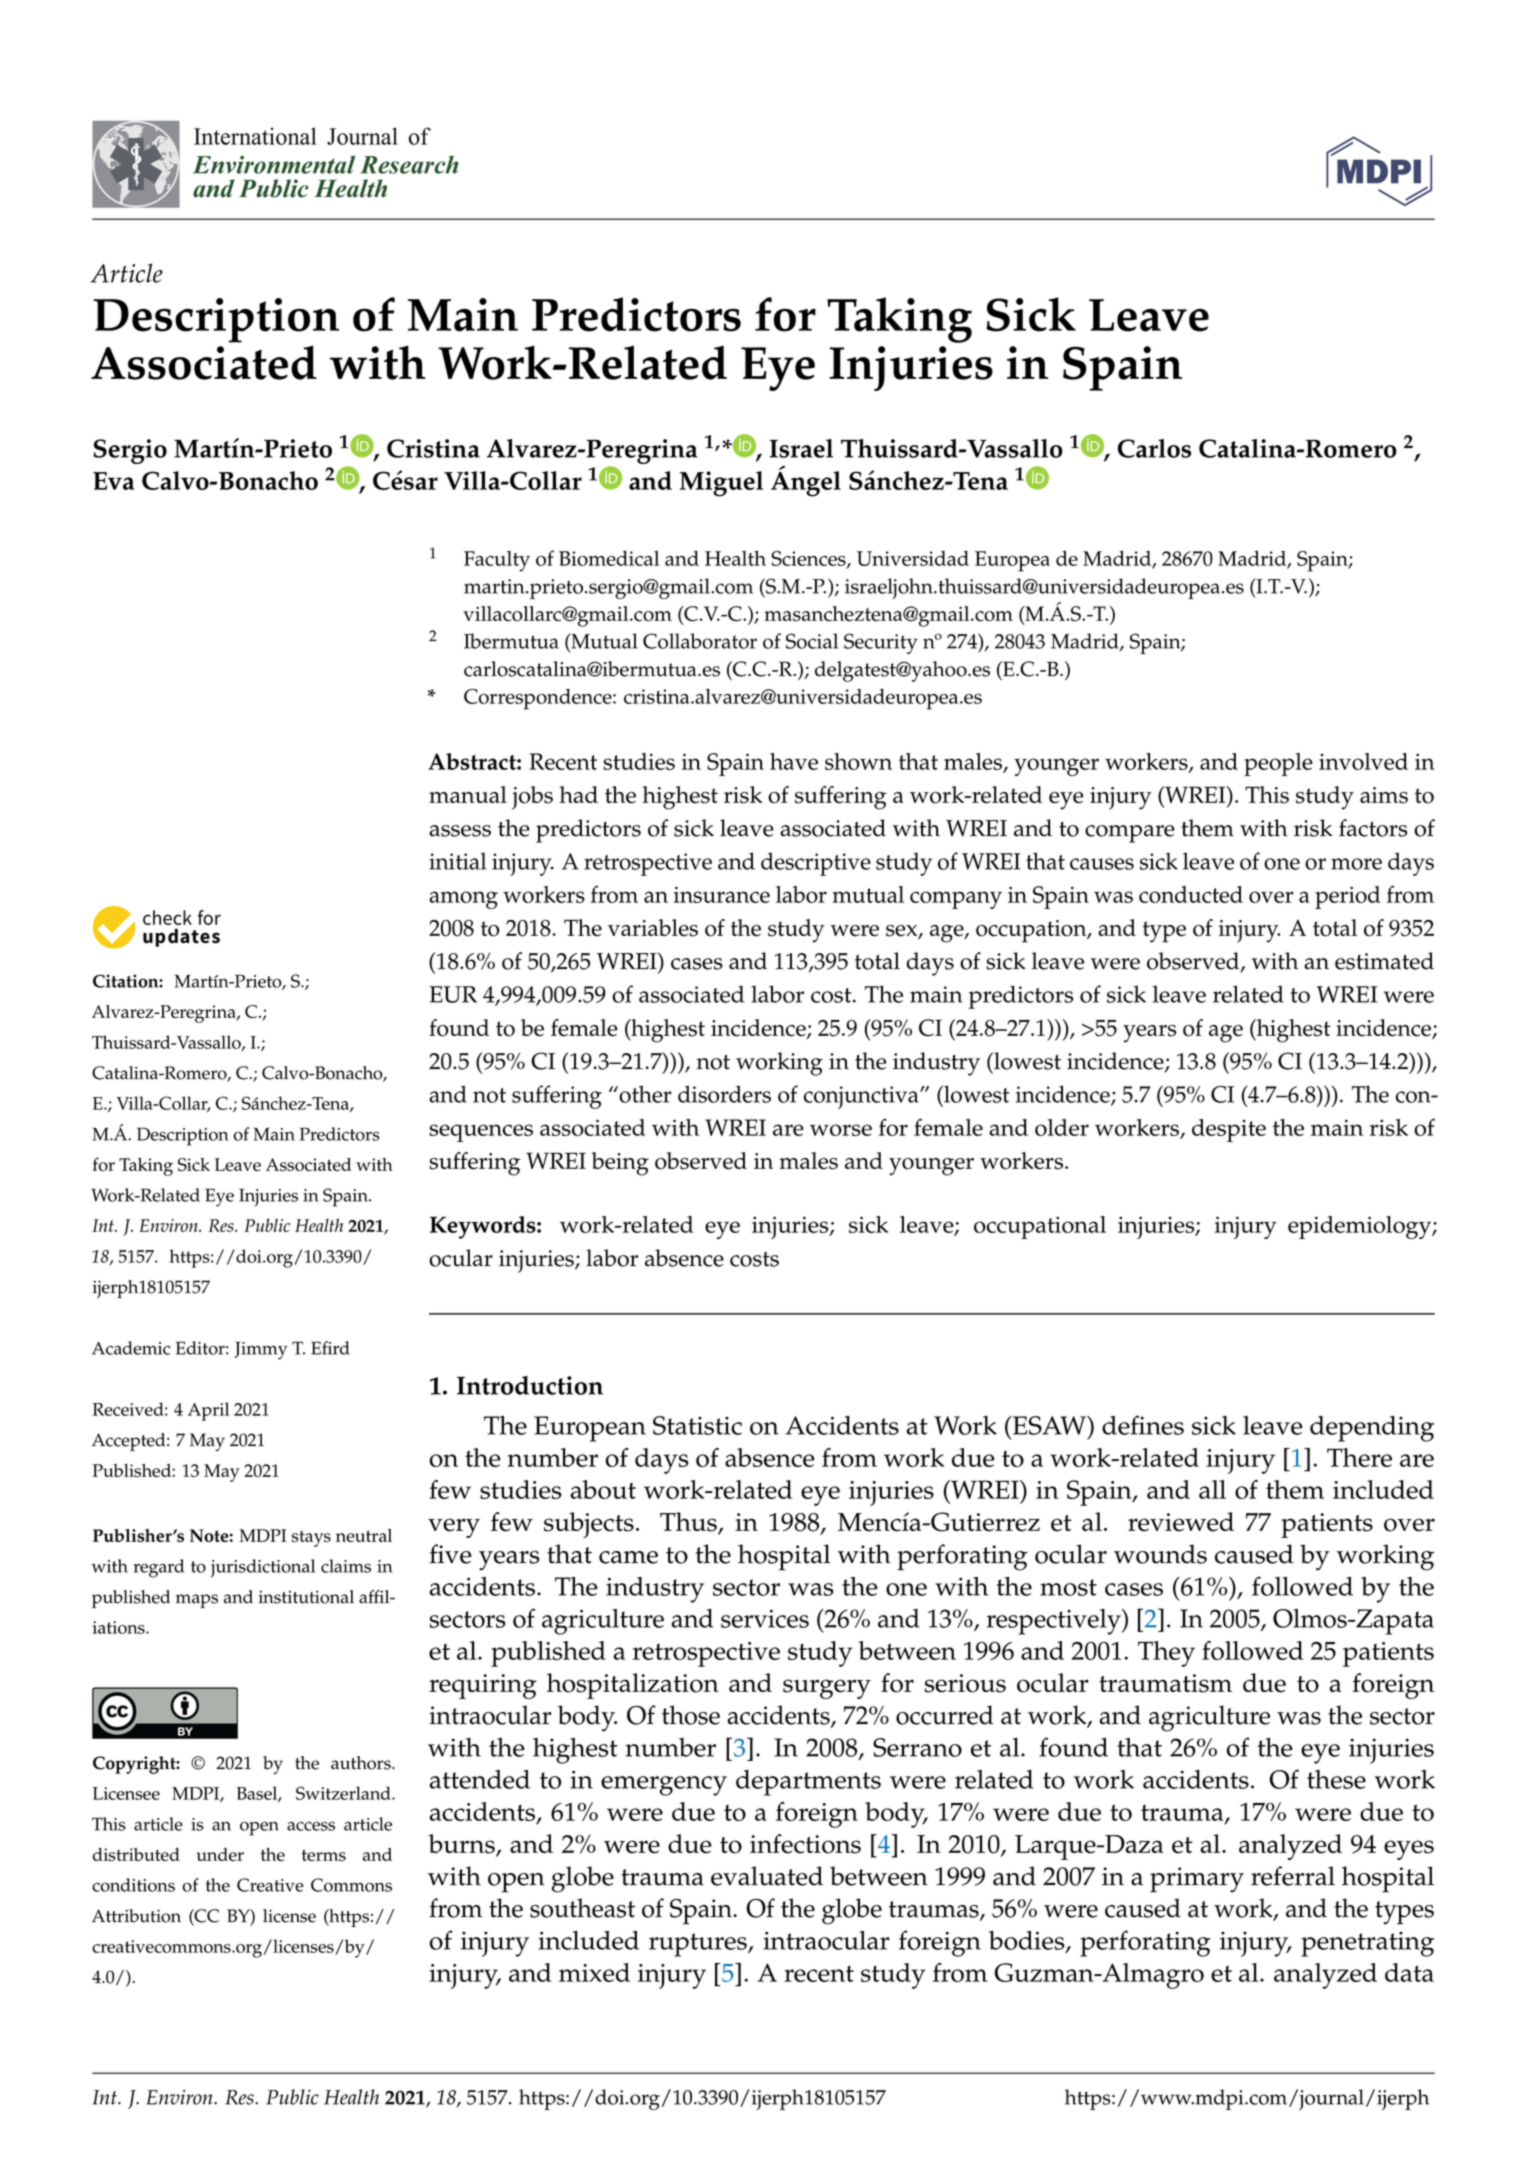 The width and height of the document is (1527, 2159). I want to click on terms, so click(324, 1856).
